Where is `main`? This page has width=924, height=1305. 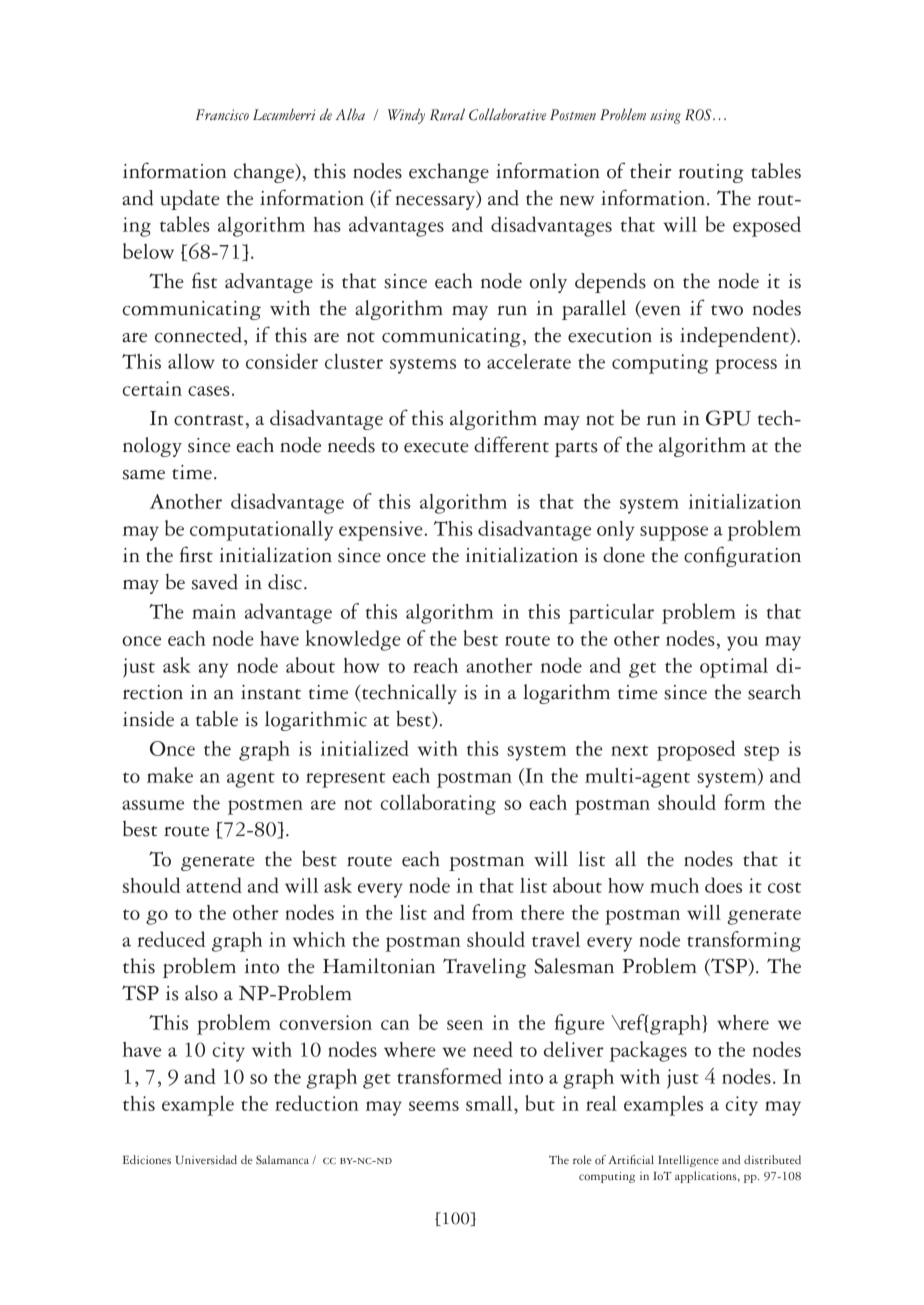
main is located at coordinates (214, 611).
